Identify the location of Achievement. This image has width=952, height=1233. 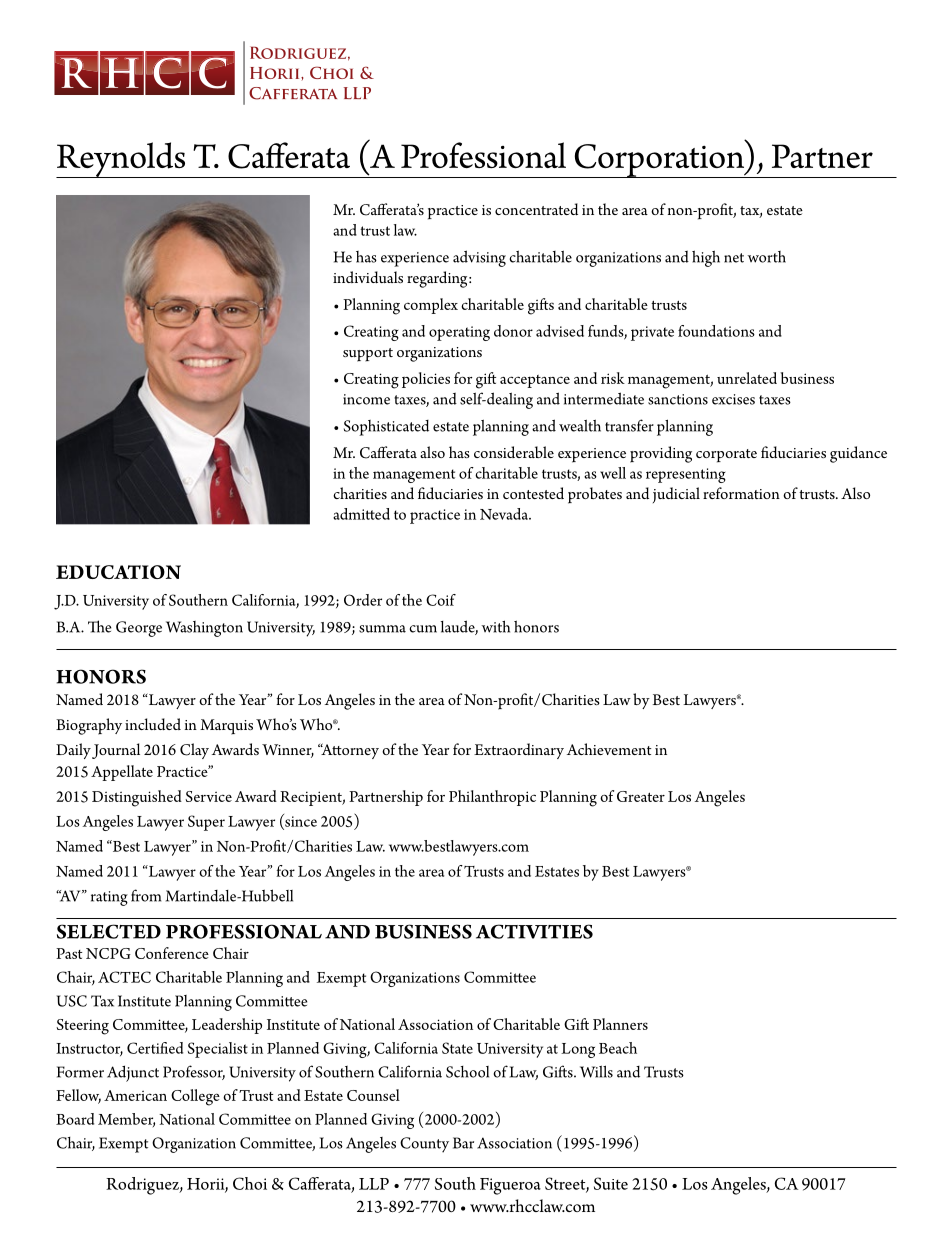
(609, 749).
